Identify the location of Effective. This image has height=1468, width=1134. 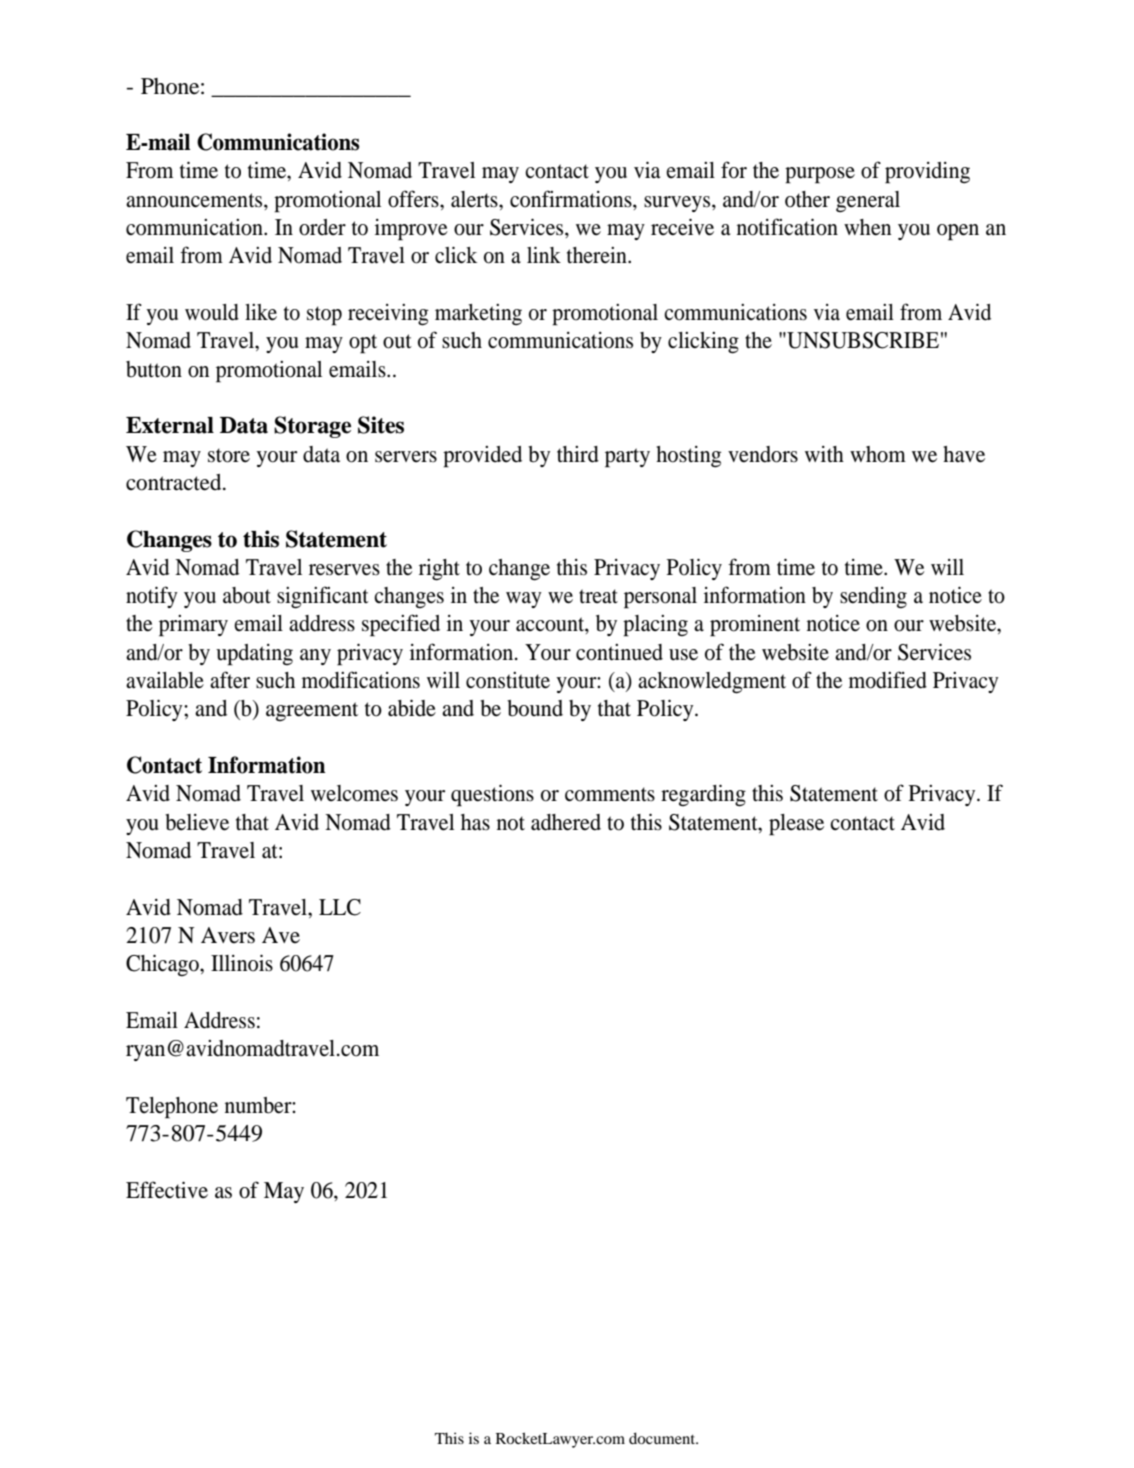
(167, 1190).
